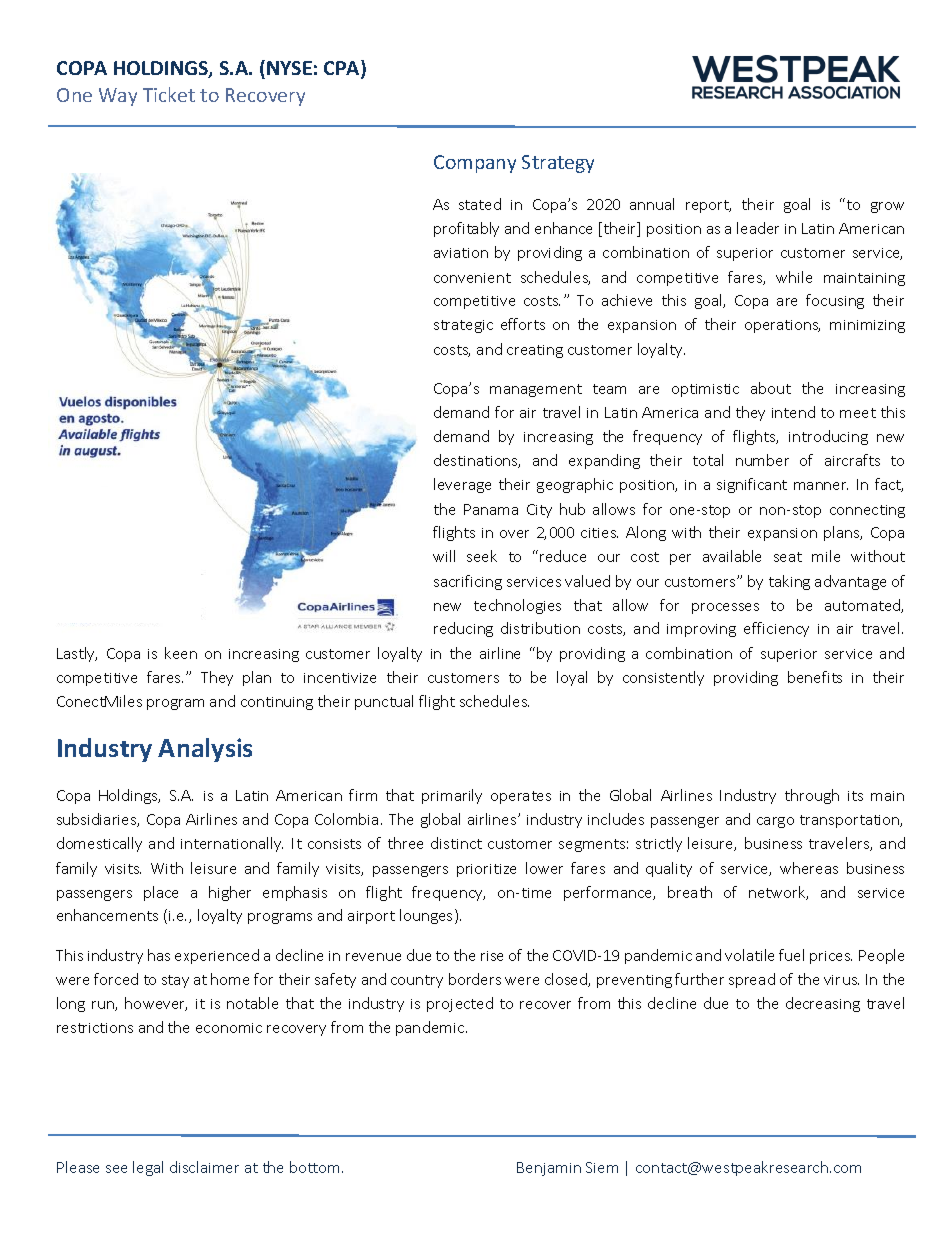 The image size is (952, 1233). What do you see at coordinates (602, 1167) in the screenshot?
I see `Siem` at bounding box center [602, 1167].
